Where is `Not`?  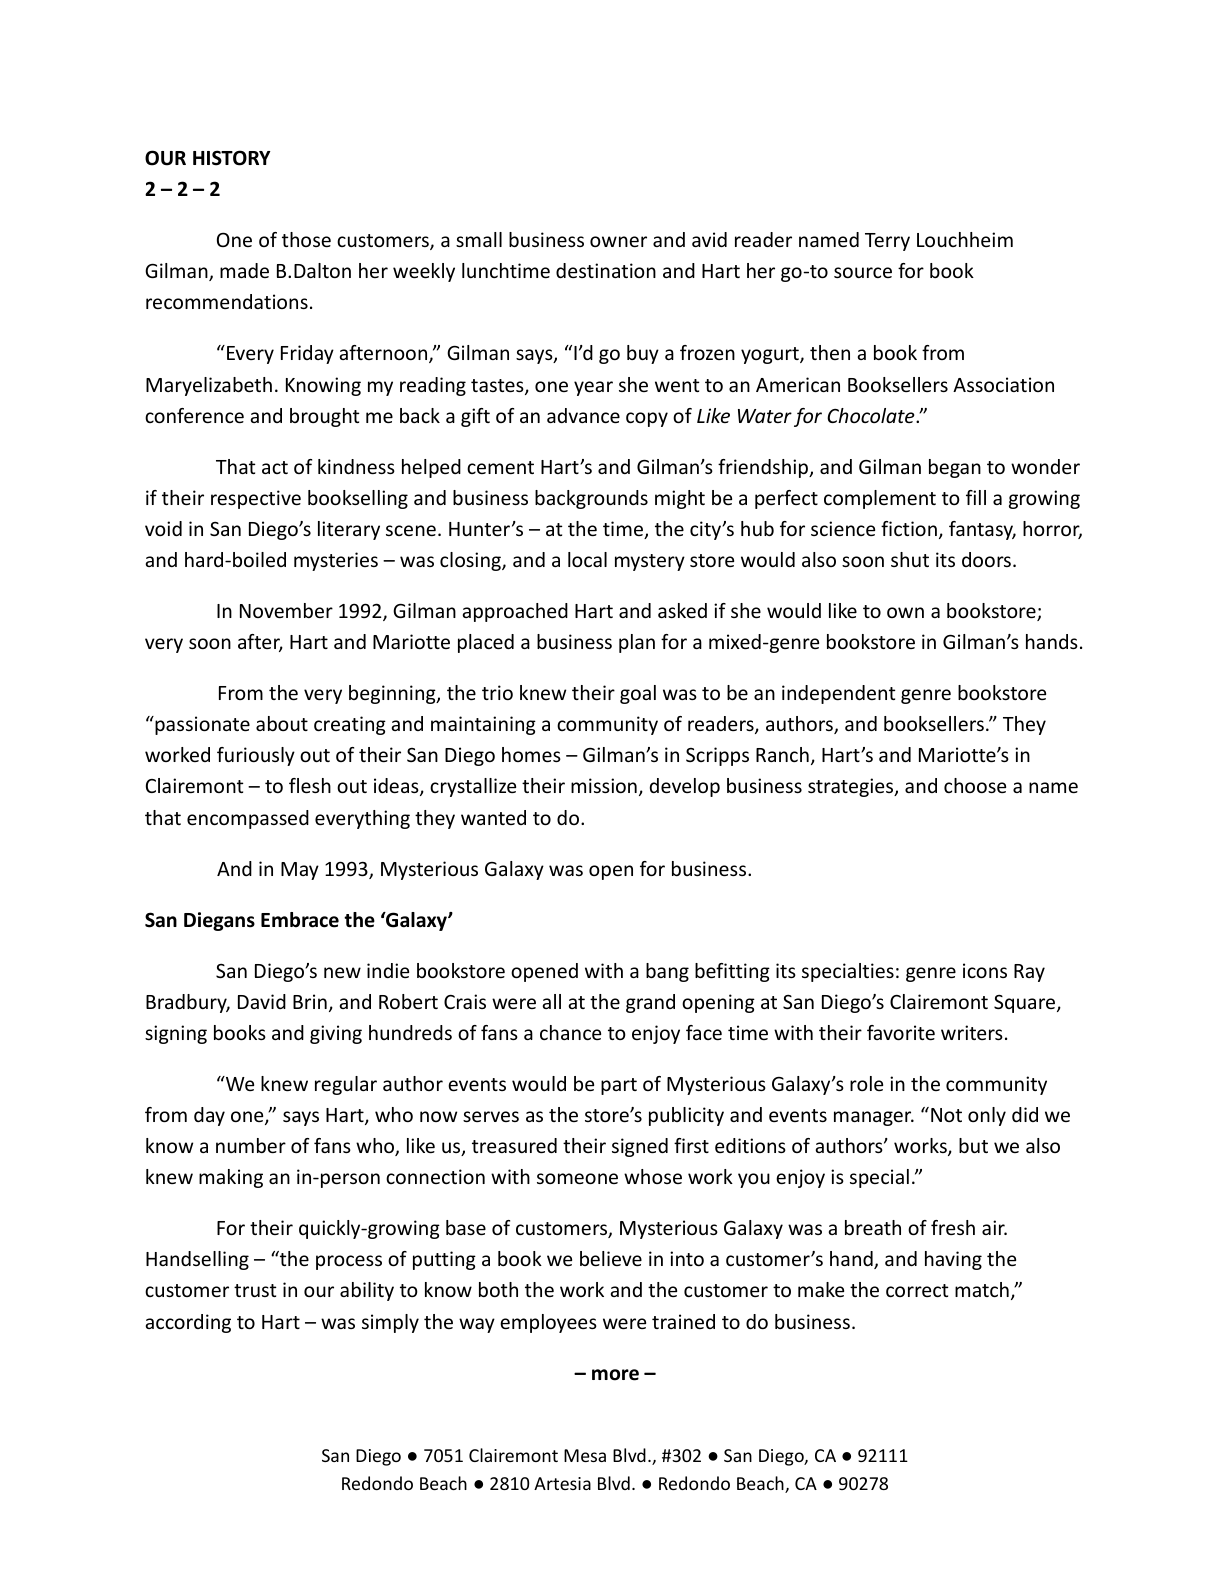
Not is located at coordinates (946, 1115).
